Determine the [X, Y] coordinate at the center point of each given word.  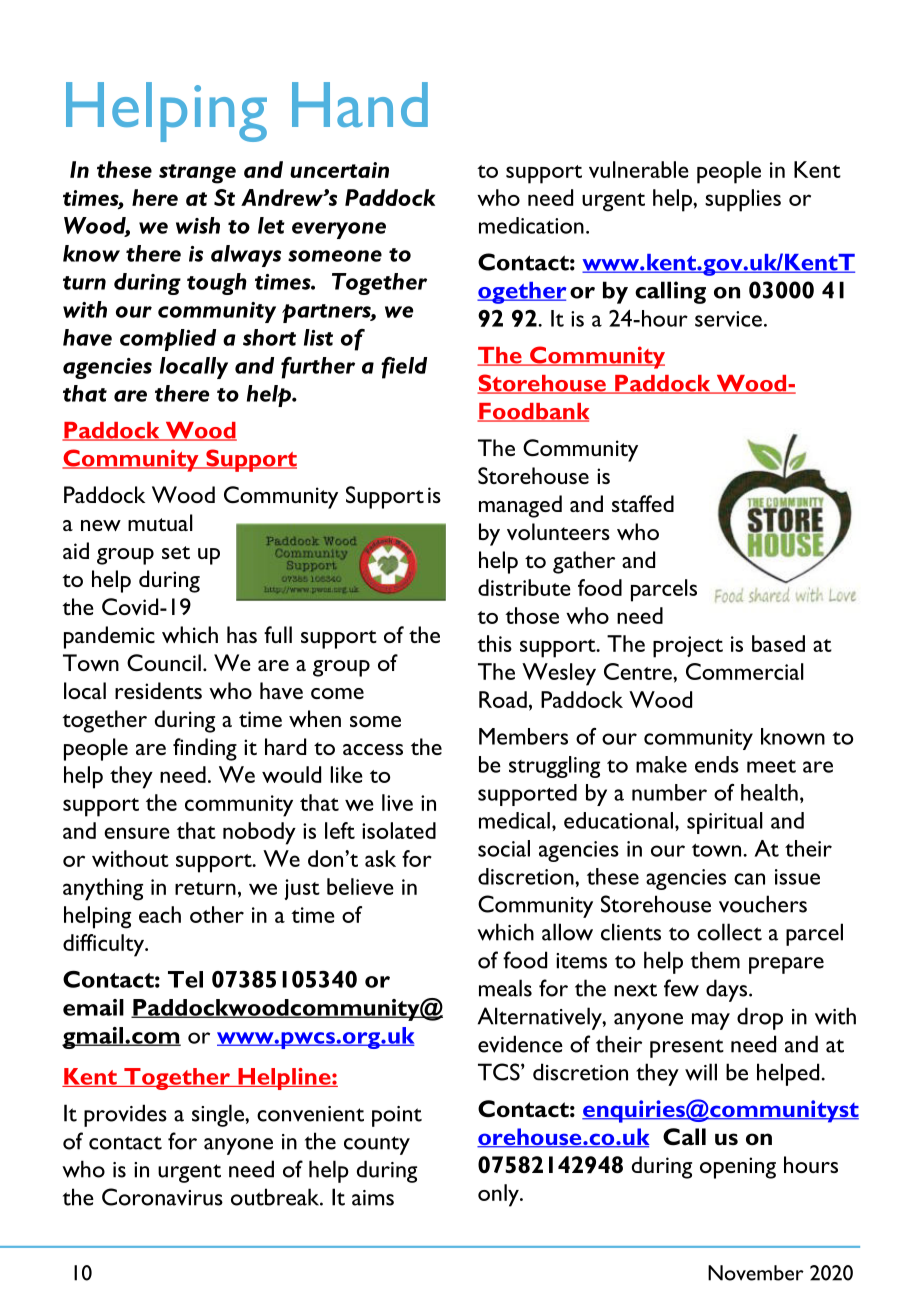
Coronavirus [162, 1197]
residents [158, 690]
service [728, 319]
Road [503, 699]
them [715, 960]
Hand [360, 104]
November [756, 1273]
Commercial [745, 671]
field [404, 368]
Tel [185, 979]
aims [373, 1198]
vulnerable [639, 169]
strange [197, 174]
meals [505, 988]
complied [168, 340]
